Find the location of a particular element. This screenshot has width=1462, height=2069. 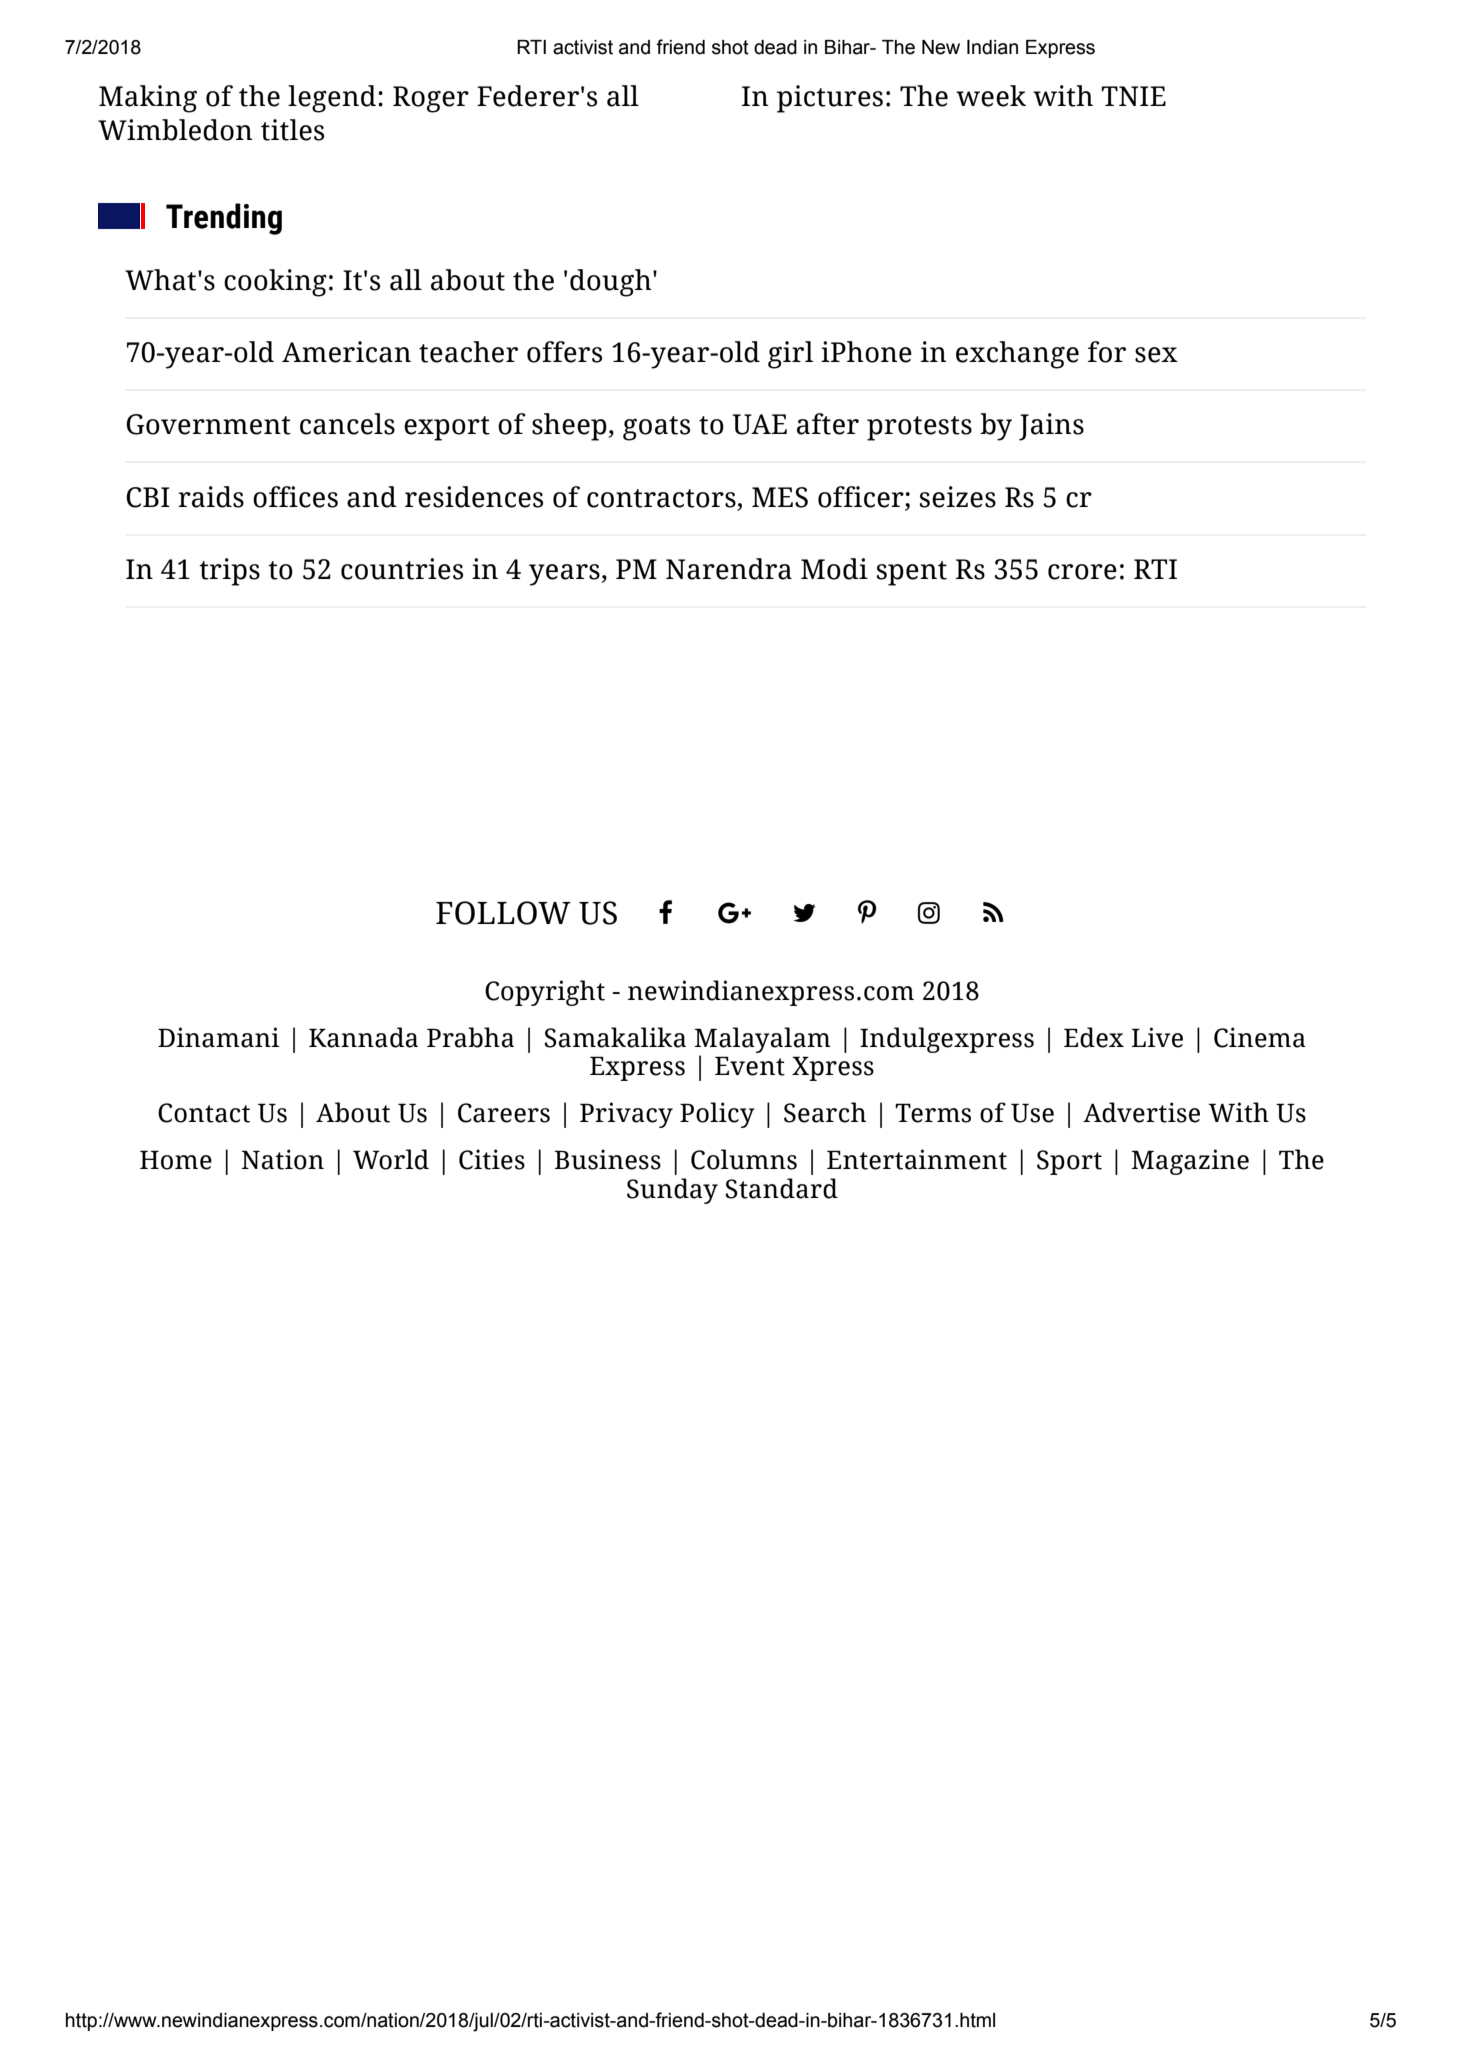

titles is located at coordinates (292, 130).
